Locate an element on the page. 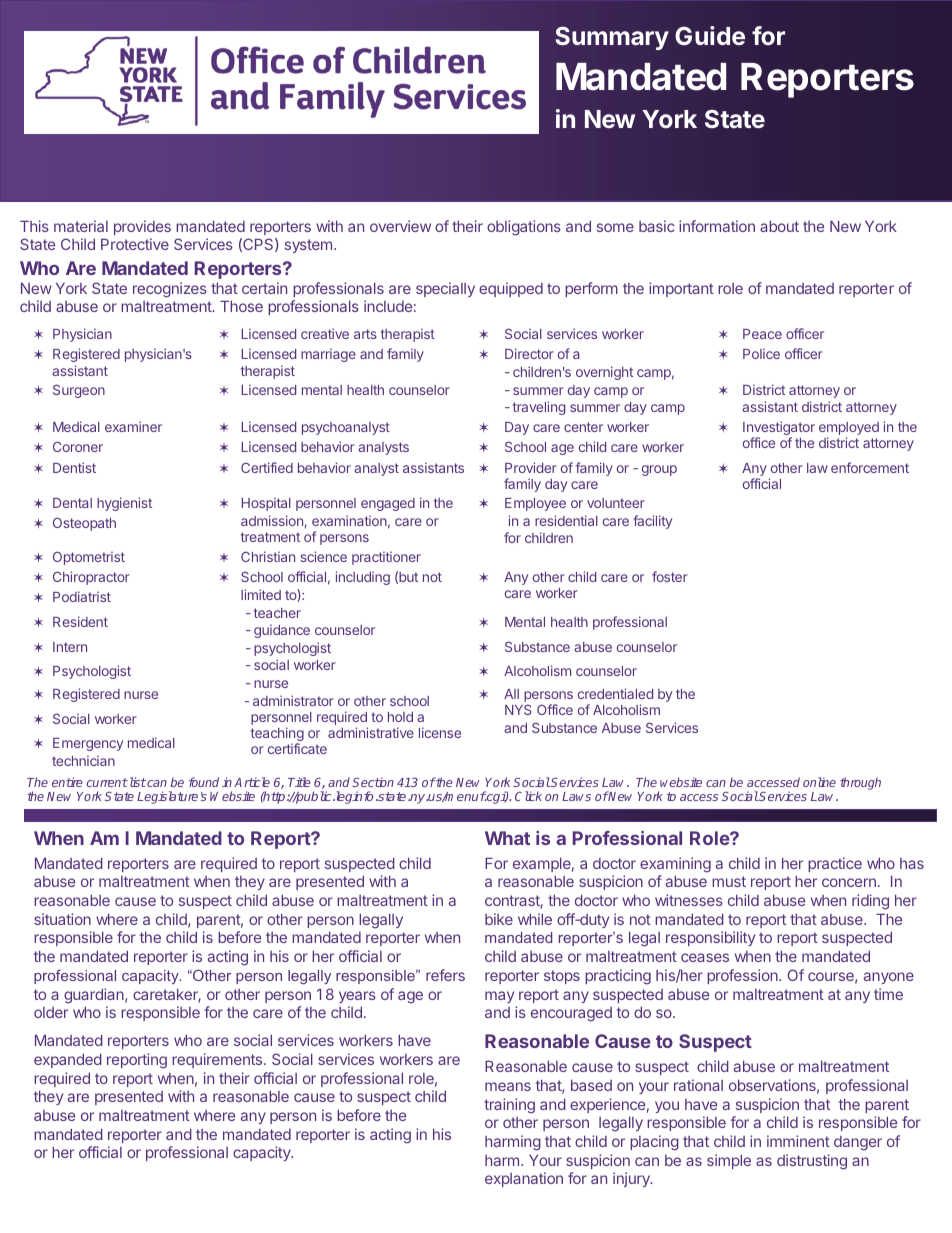 Image resolution: width=952 pixels, height=1233 pixels. hygienist is located at coordinates (124, 504).
